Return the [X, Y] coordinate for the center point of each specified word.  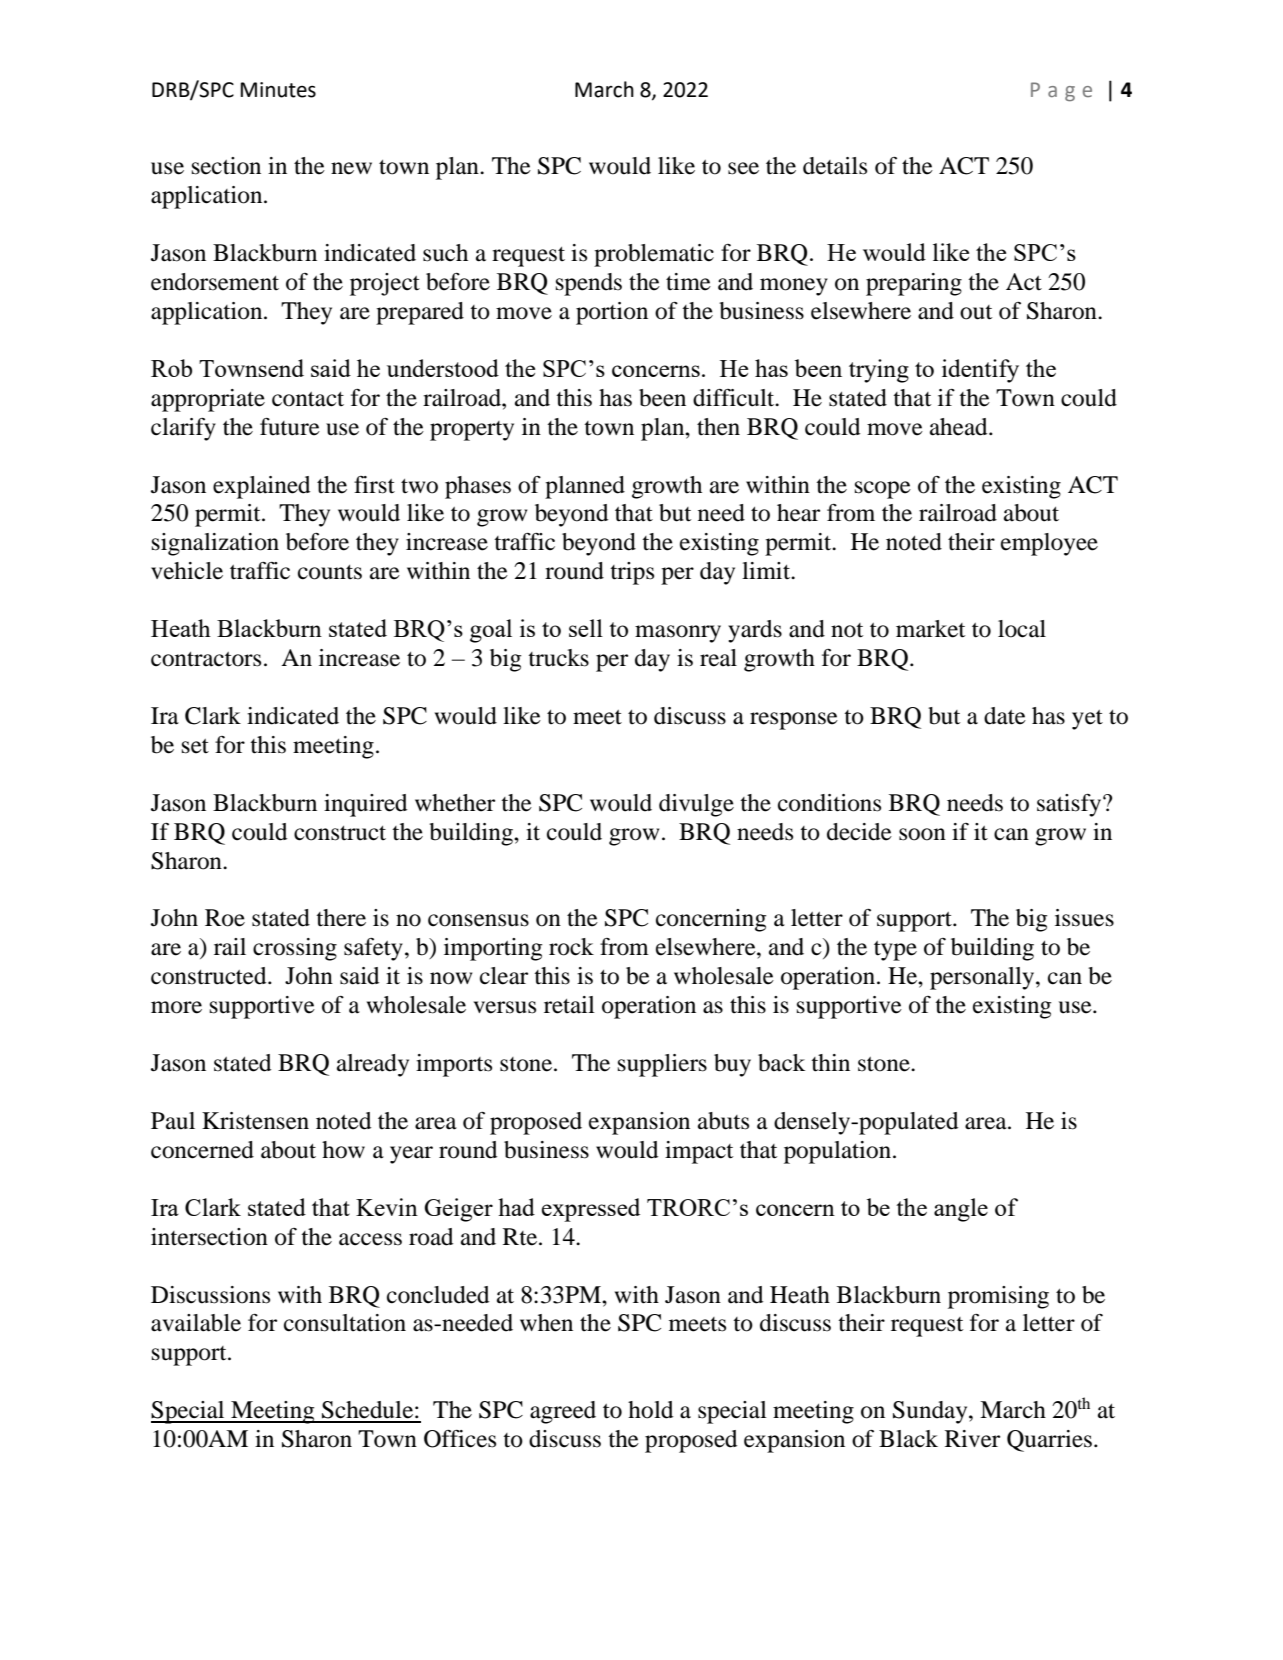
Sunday [931, 1412]
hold [650, 1410]
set [195, 746]
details [835, 166]
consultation [345, 1323]
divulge [696, 805]
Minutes [278, 90]
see [743, 168]
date [1005, 716]
